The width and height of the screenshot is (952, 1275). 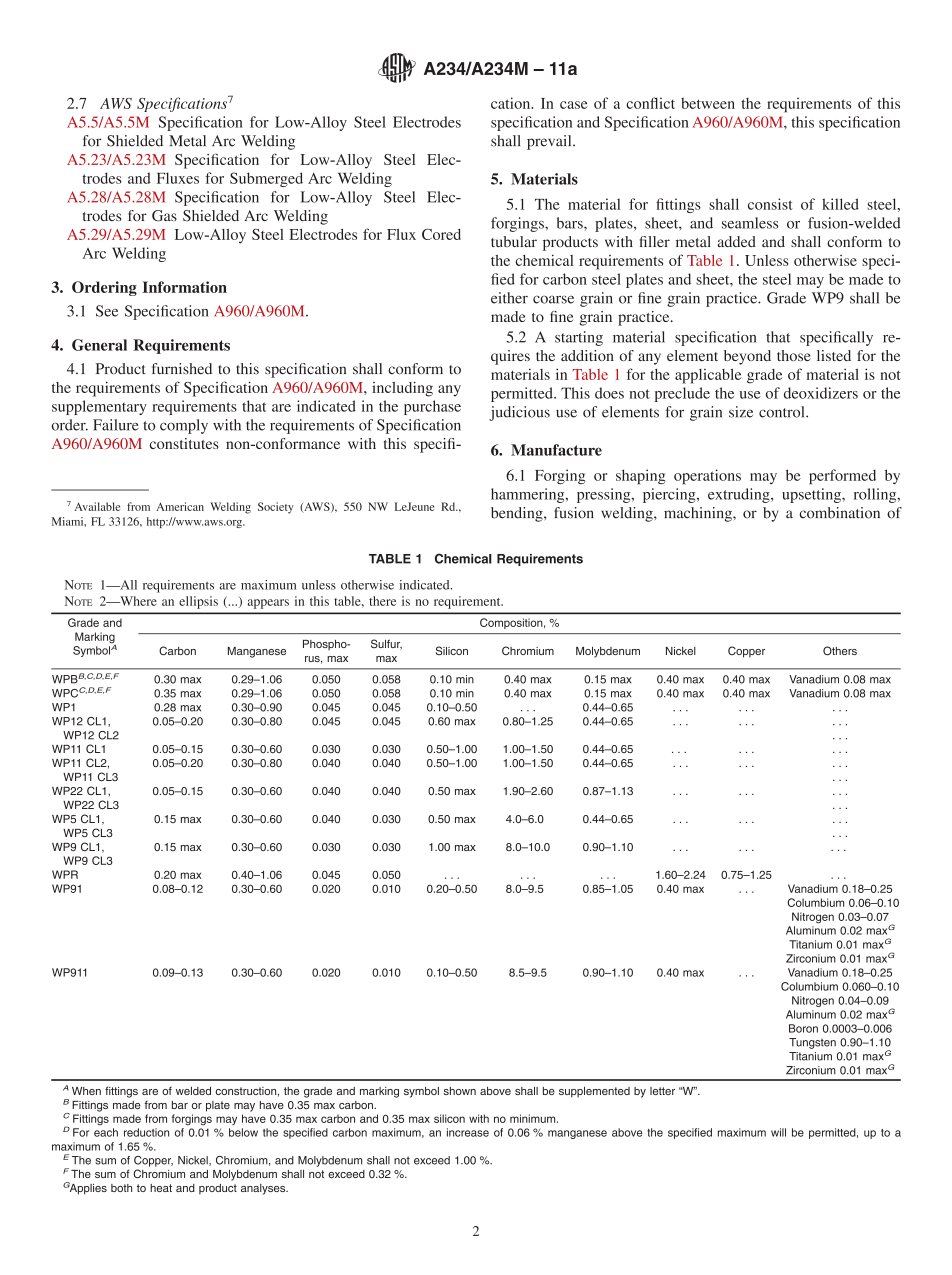 I want to click on increase, so click(x=468, y=1132).
